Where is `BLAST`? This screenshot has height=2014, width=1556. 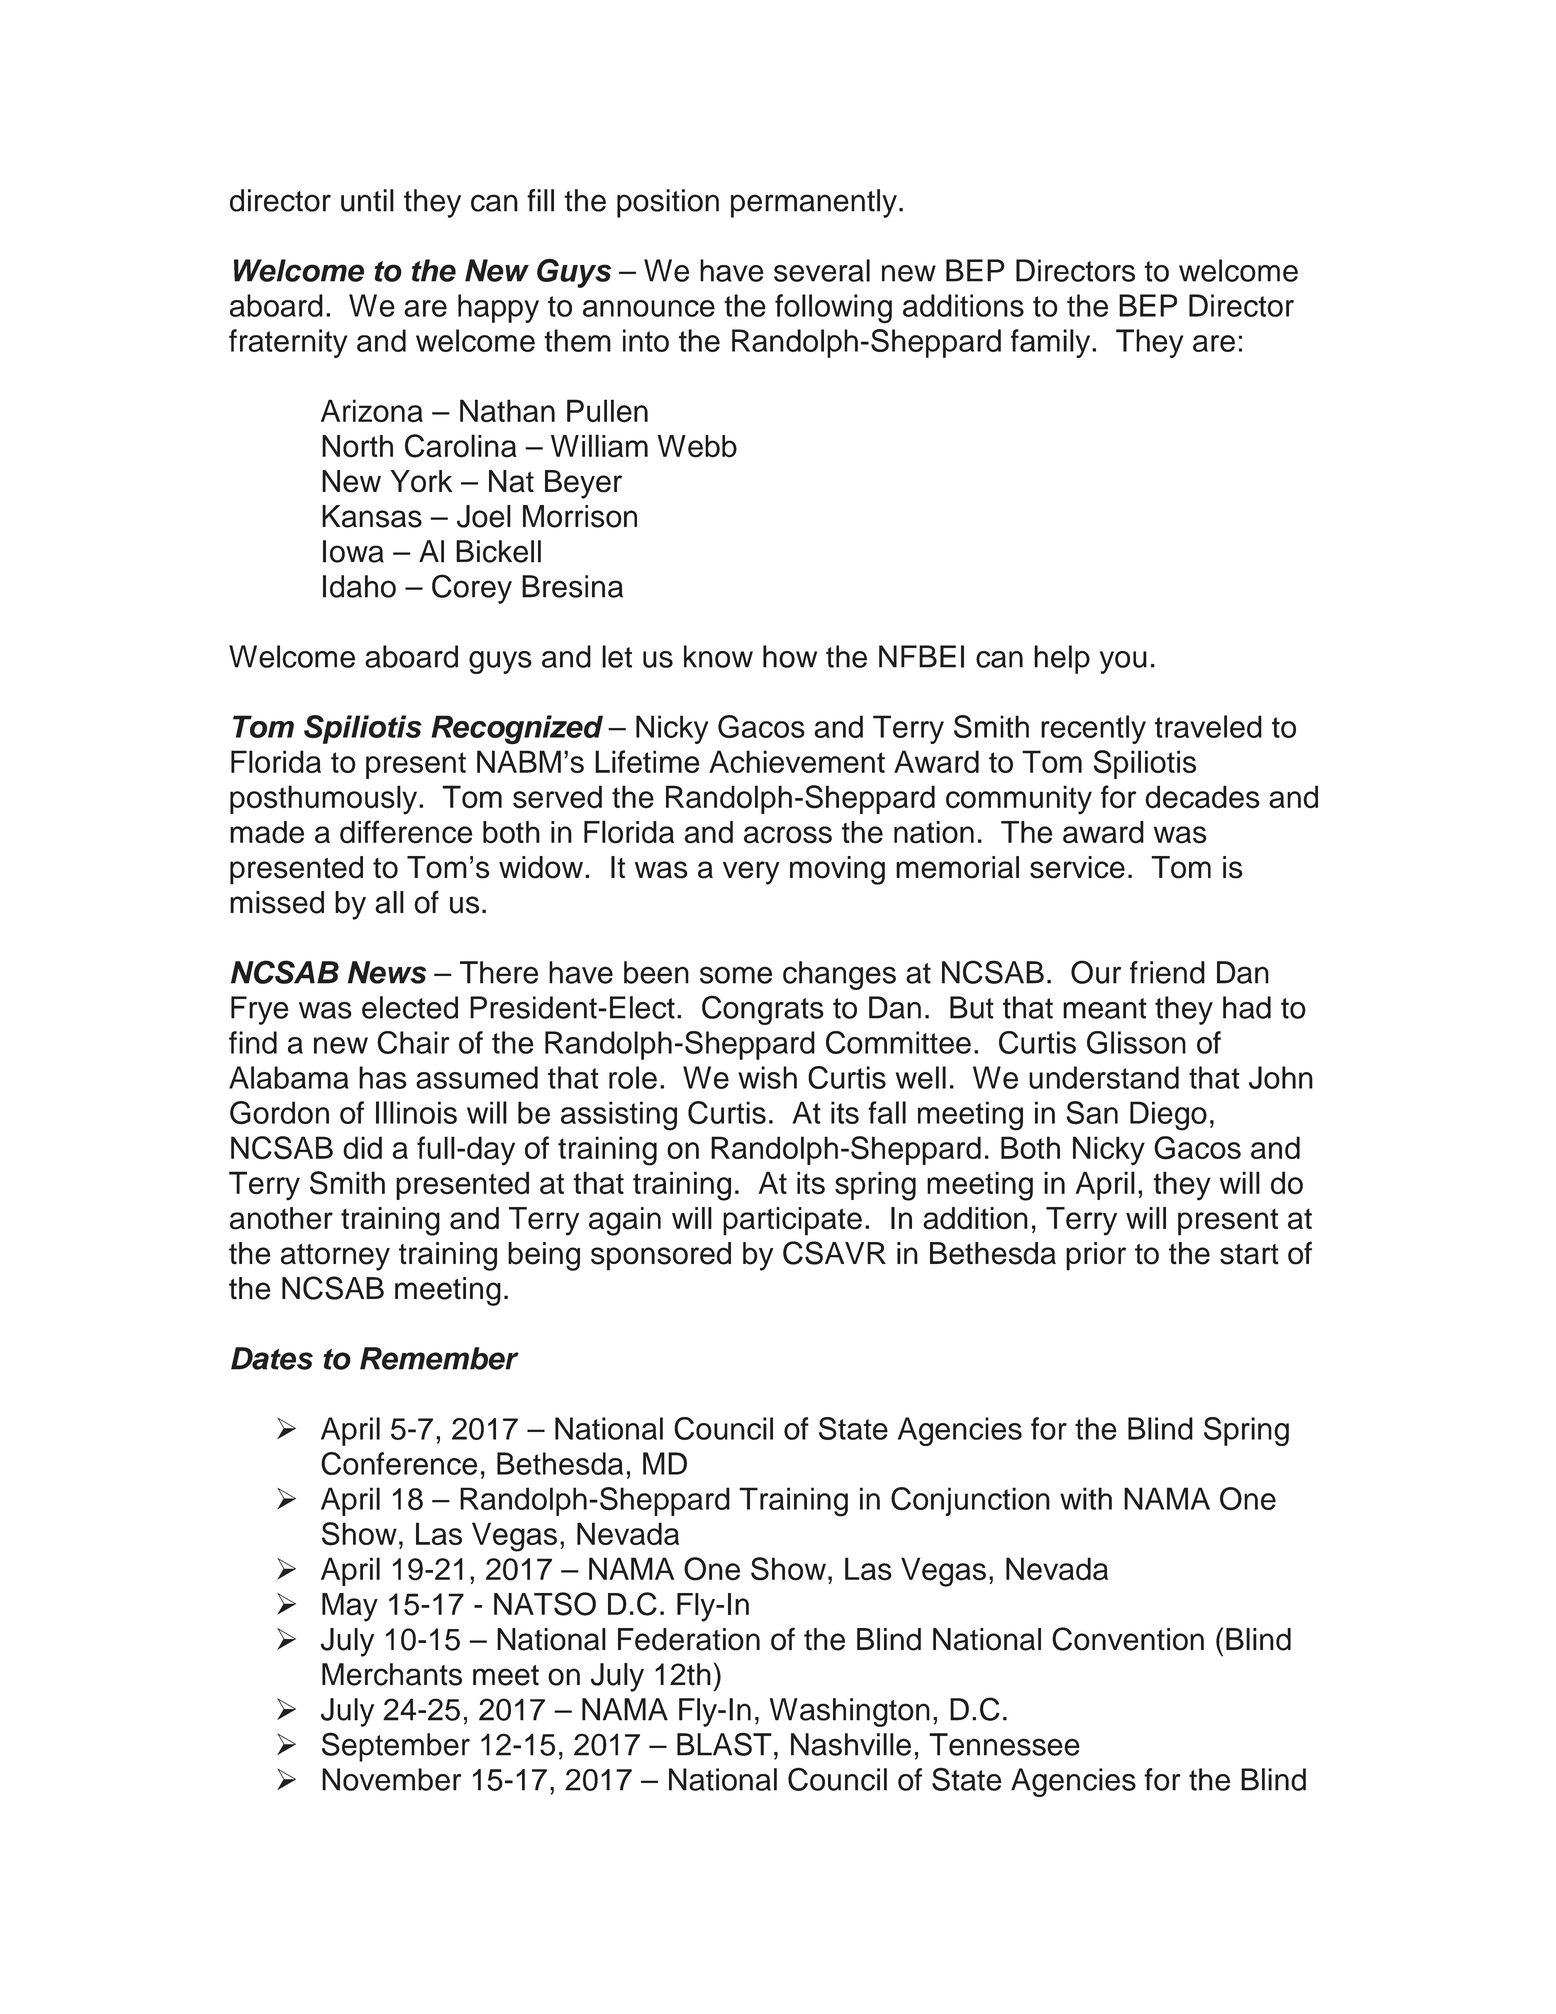 BLAST is located at coordinates (724, 1744).
